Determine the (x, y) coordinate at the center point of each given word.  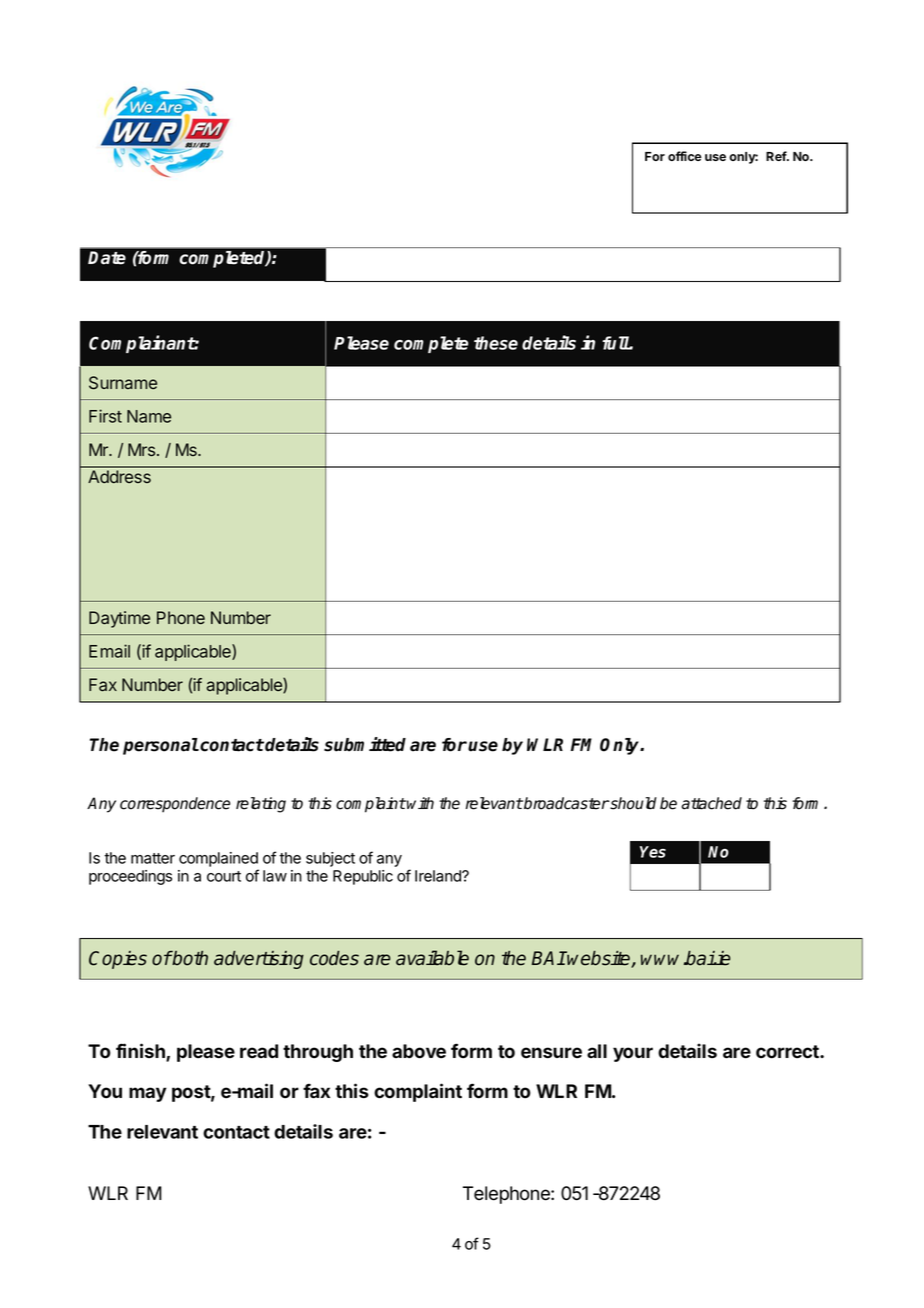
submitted (365, 744)
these (496, 343)
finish (141, 1052)
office (685, 156)
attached (711, 803)
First (105, 416)
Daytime (119, 619)
